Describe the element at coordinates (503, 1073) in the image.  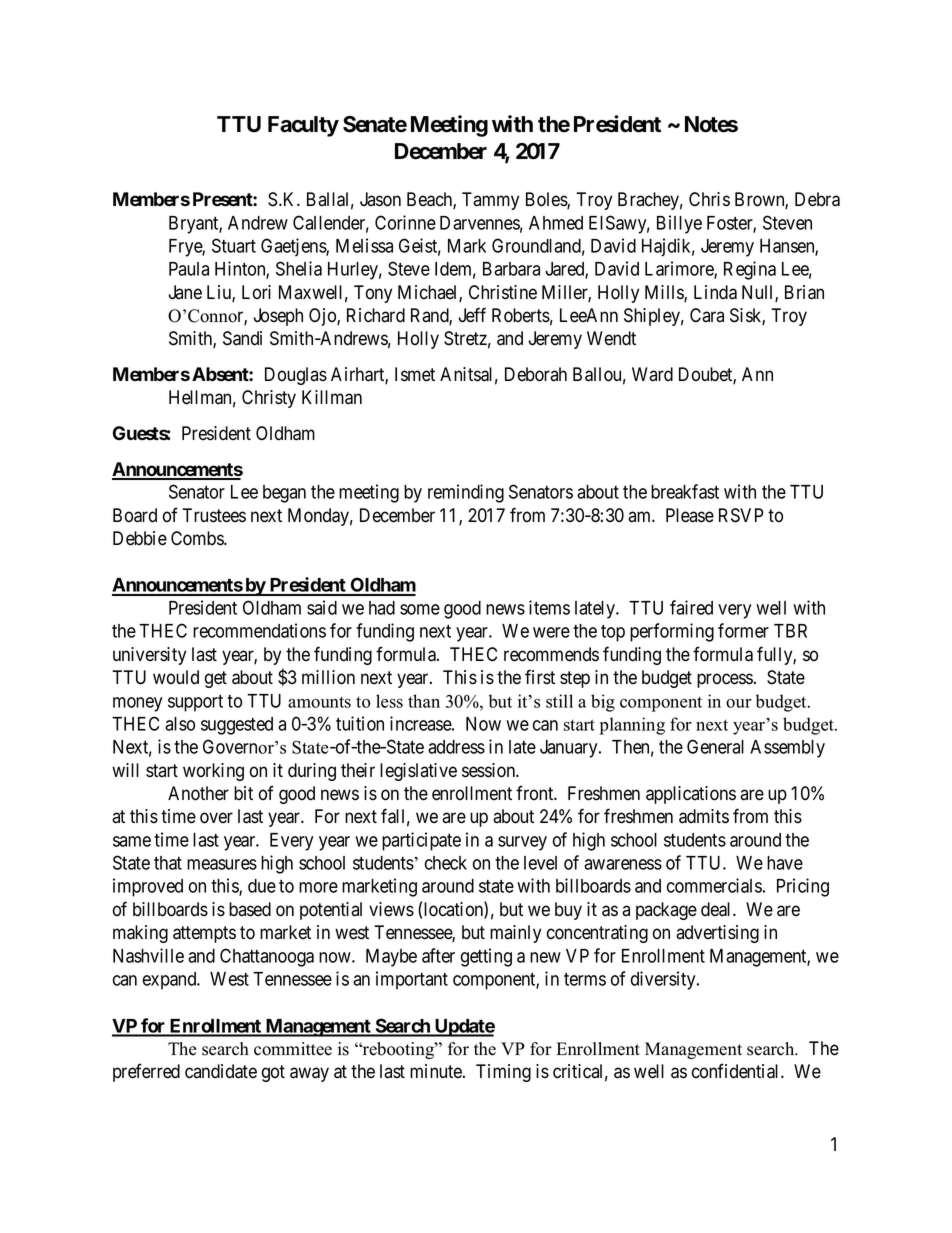
I see `Timing` at that location.
